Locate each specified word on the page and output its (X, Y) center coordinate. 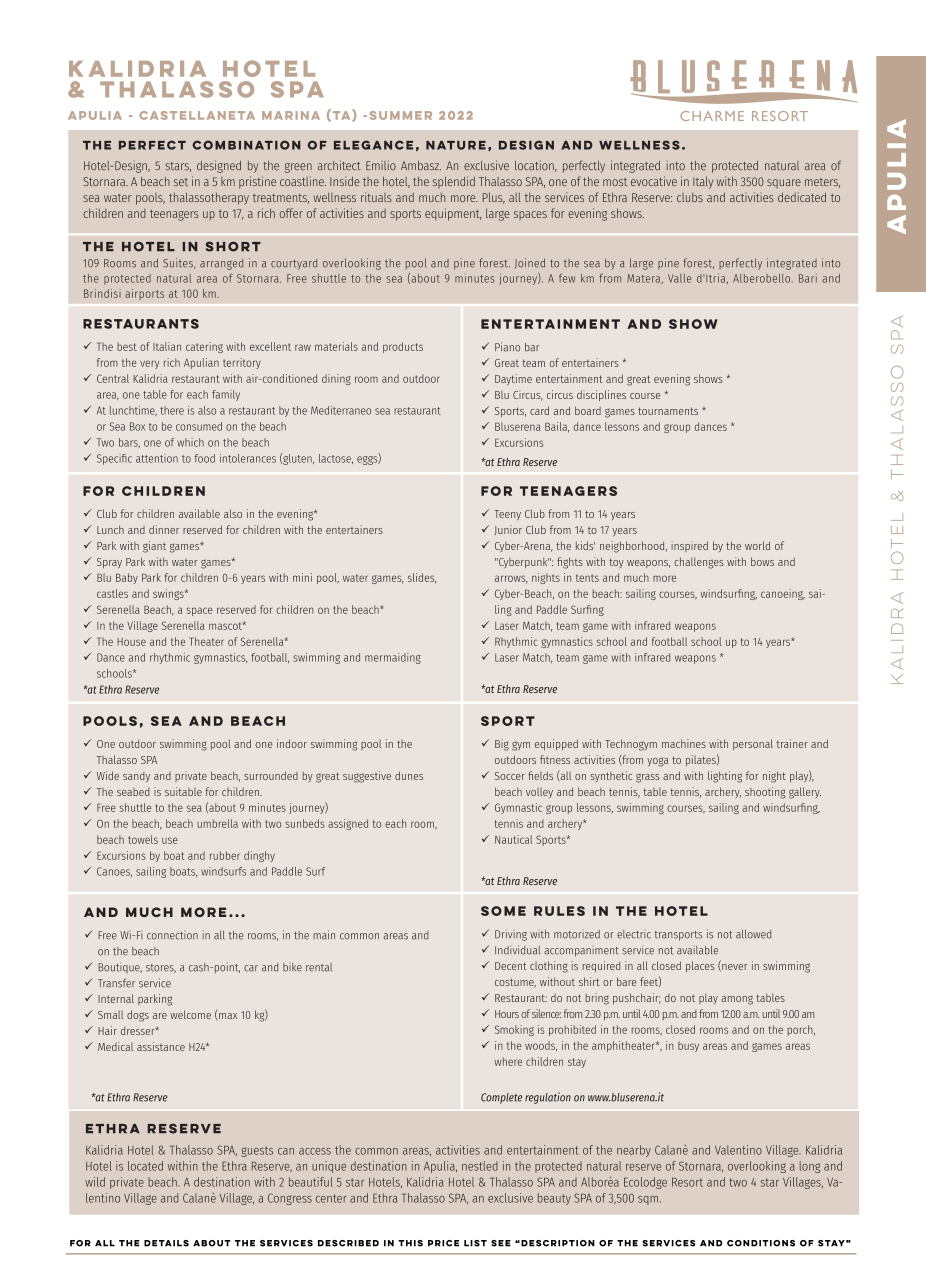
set (181, 182)
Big (502, 745)
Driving (511, 935)
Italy (703, 183)
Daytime (513, 379)
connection (172, 936)
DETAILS (166, 1243)
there (172, 410)
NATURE (456, 145)
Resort (687, 1182)
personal (753, 744)
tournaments (668, 411)
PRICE (443, 1243)
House (131, 642)
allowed (753, 934)
